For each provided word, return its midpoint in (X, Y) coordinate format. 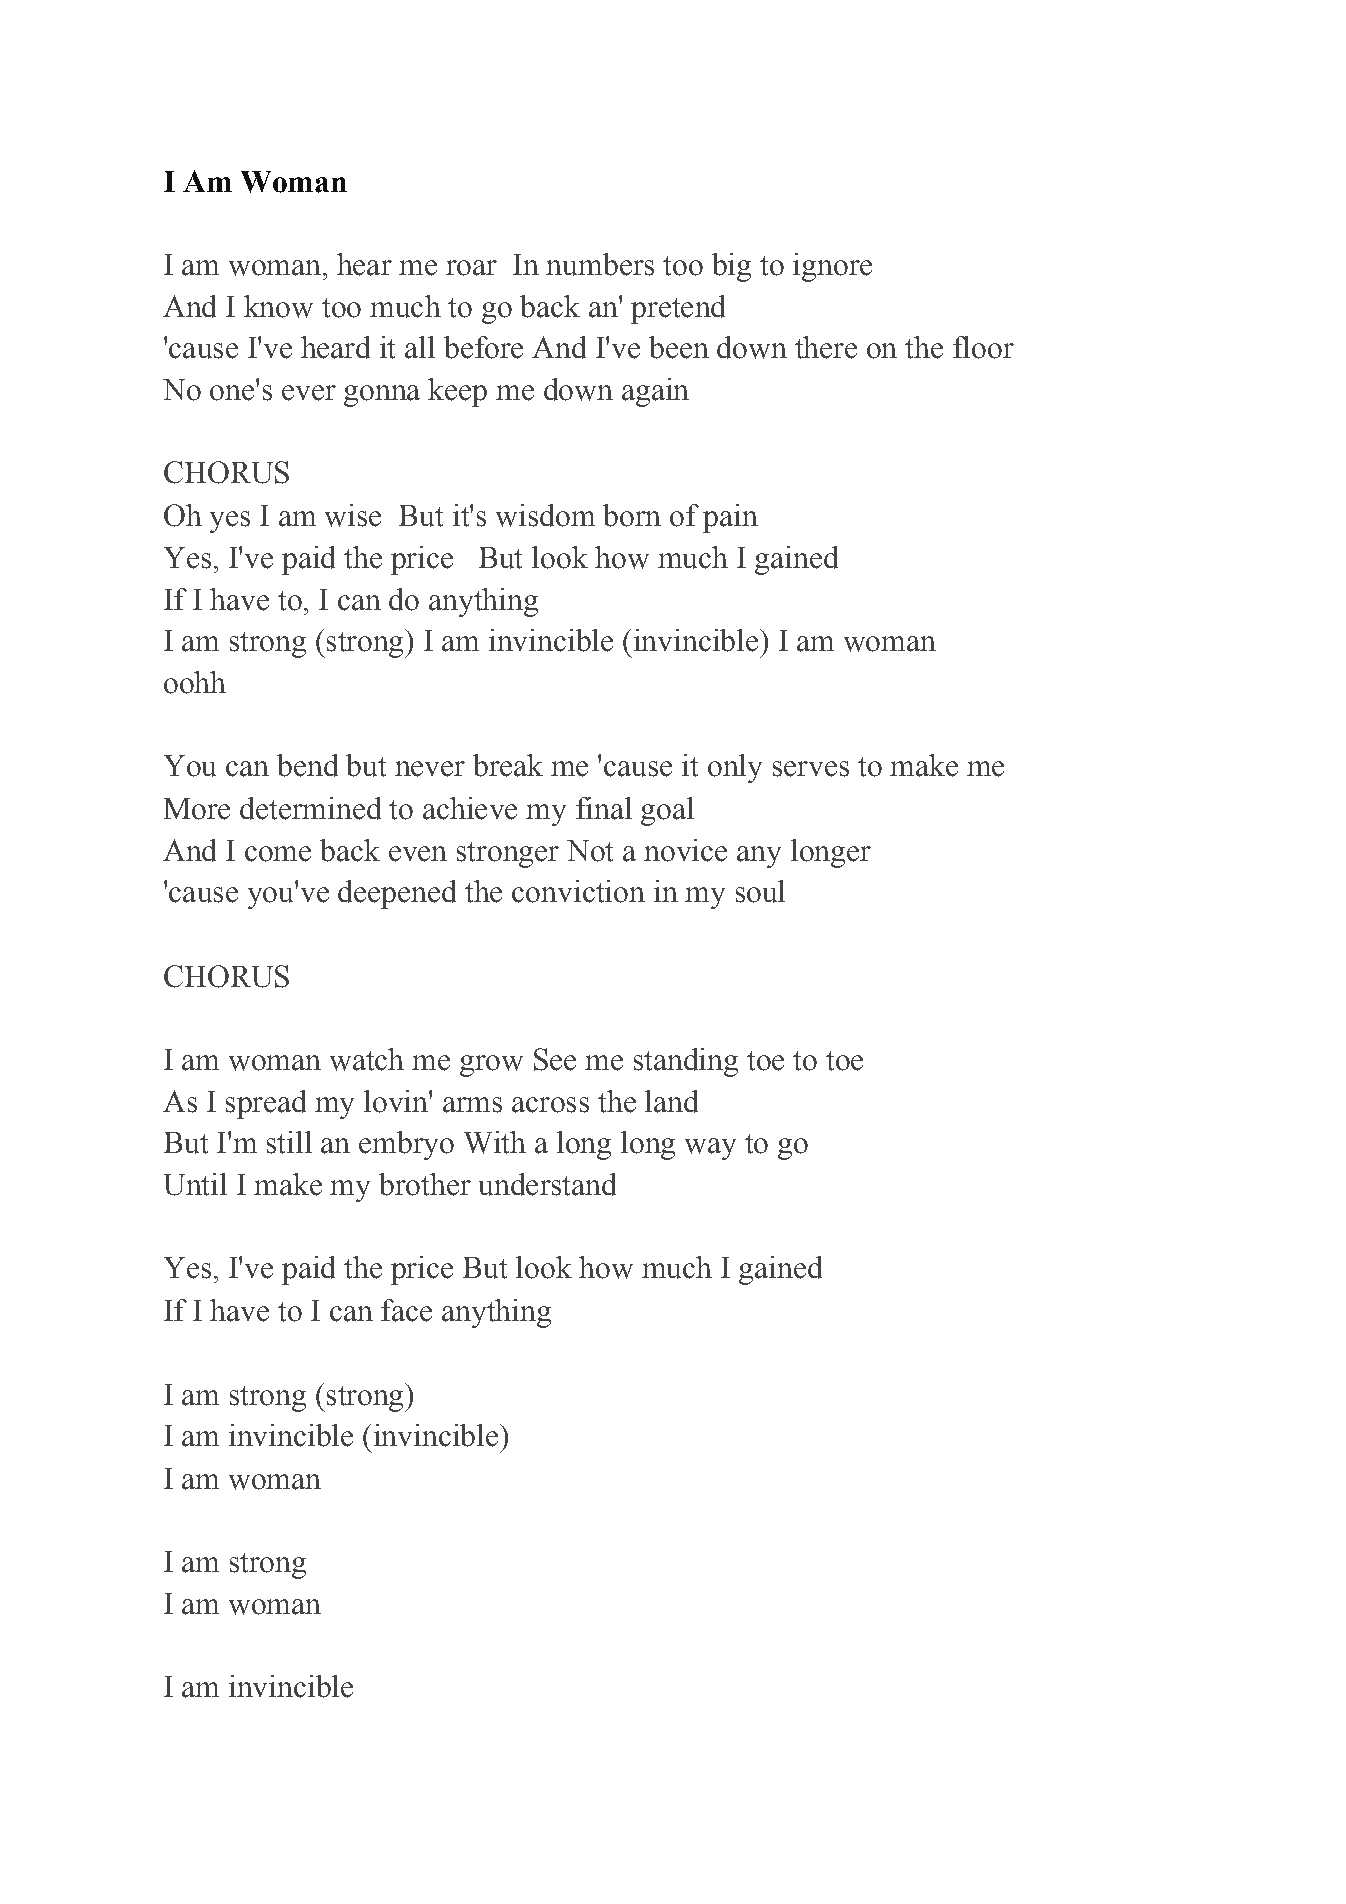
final (604, 808)
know (278, 306)
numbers (600, 264)
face (406, 1310)
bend (307, 765)
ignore (832, 267)
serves (811, 769)
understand (547, 1184)
